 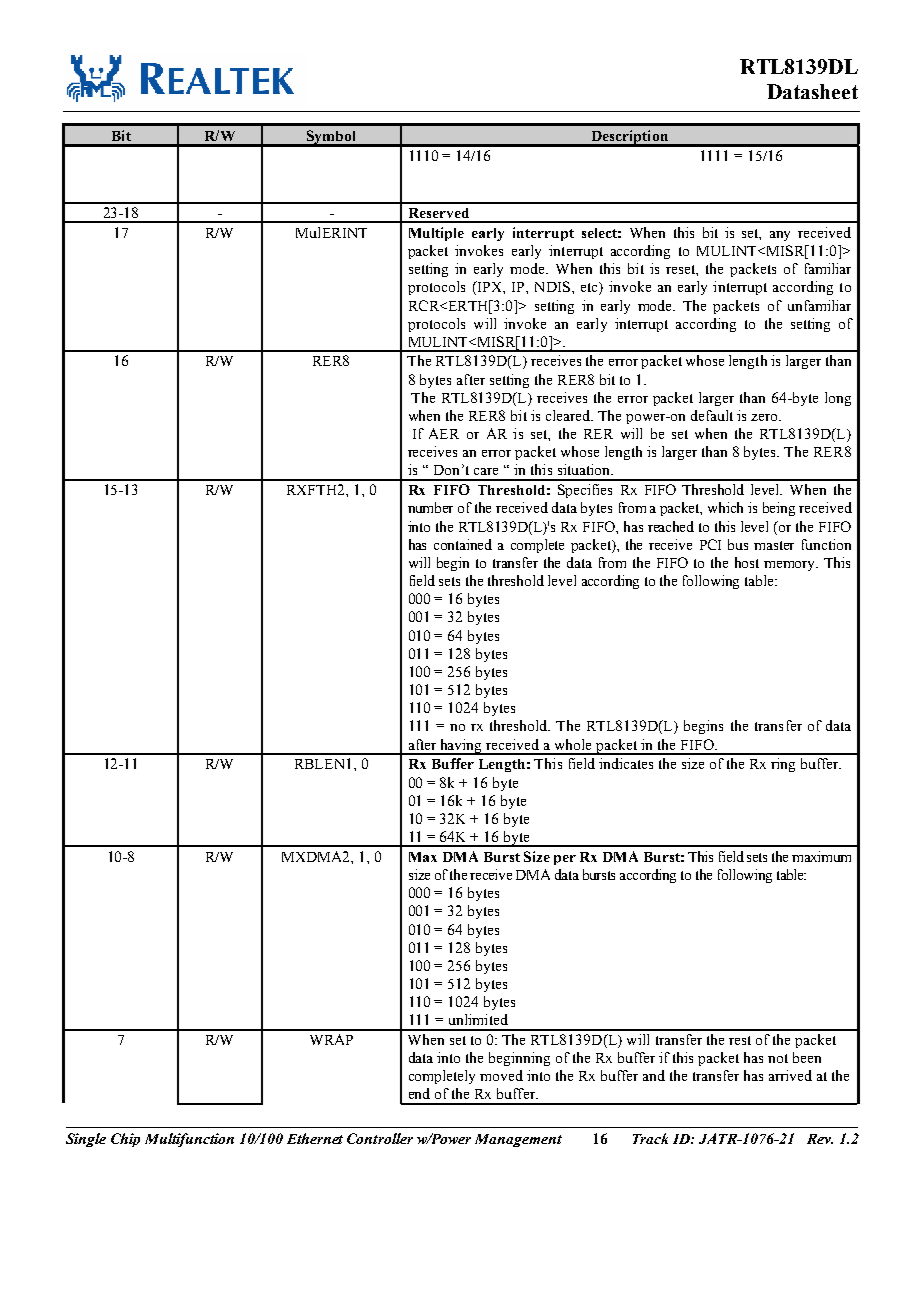 I want to click on Chip, so click(x=125, y=1140).
